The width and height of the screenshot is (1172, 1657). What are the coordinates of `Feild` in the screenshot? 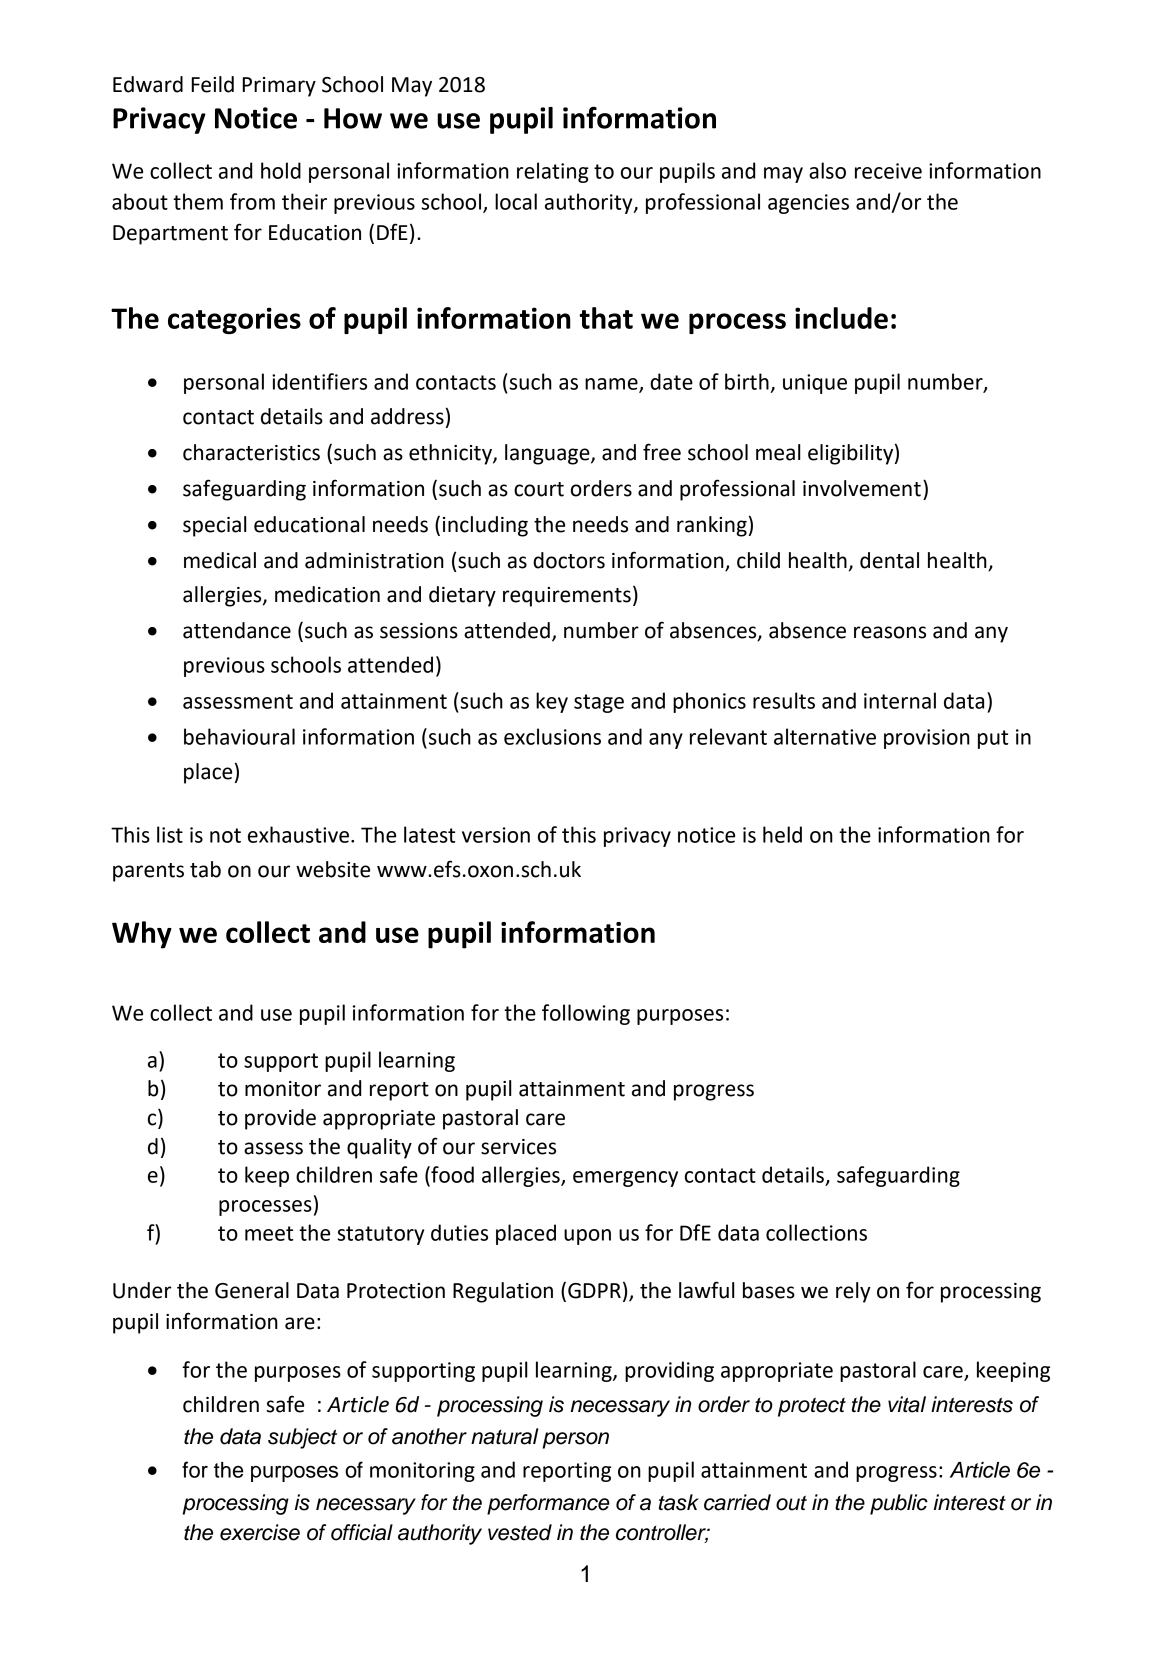 It's located at (212, 84).
